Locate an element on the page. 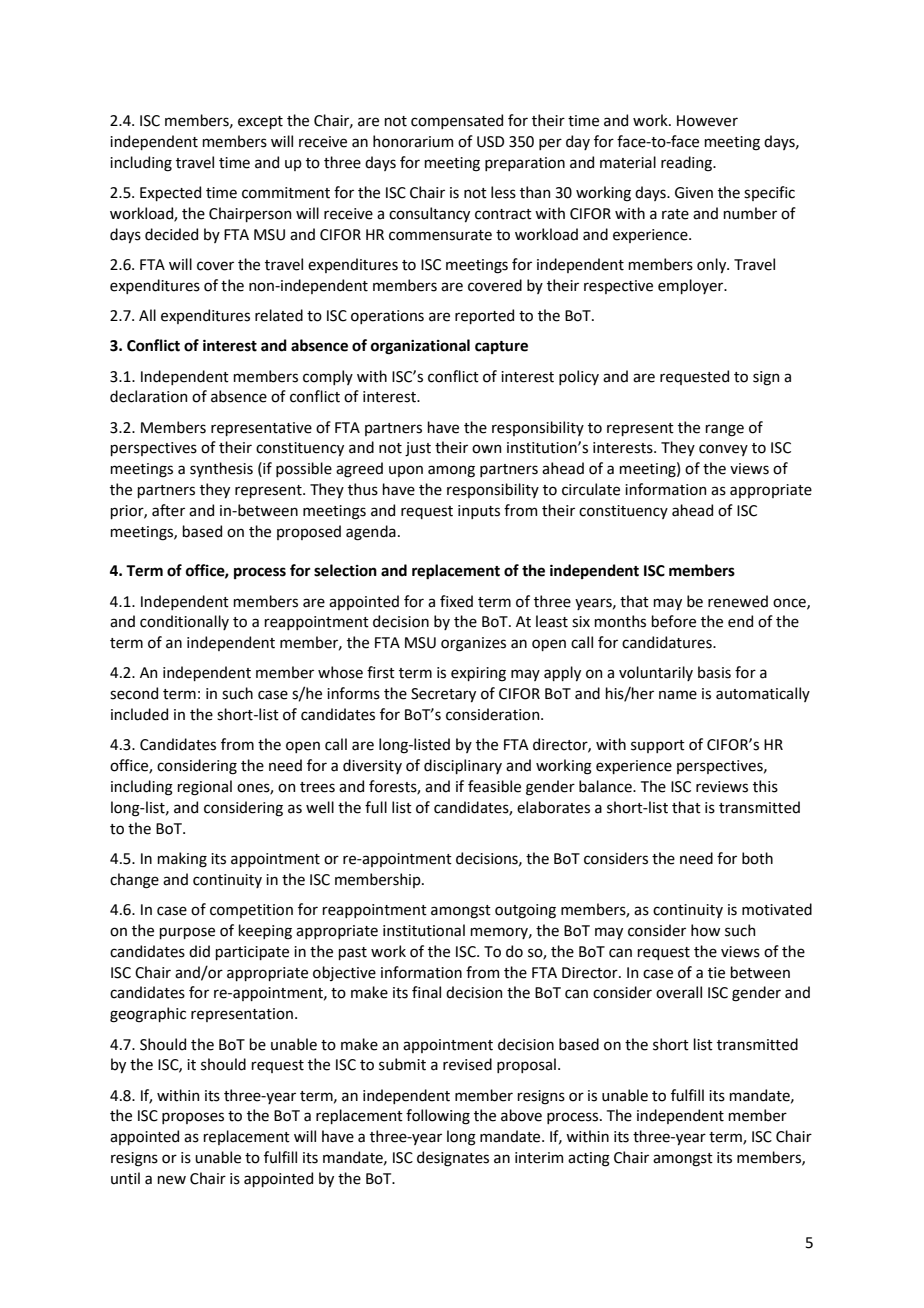 Image resolution: width=924 pixels, height=1308 pixels. acting is located at coordinates (589, 1159).
